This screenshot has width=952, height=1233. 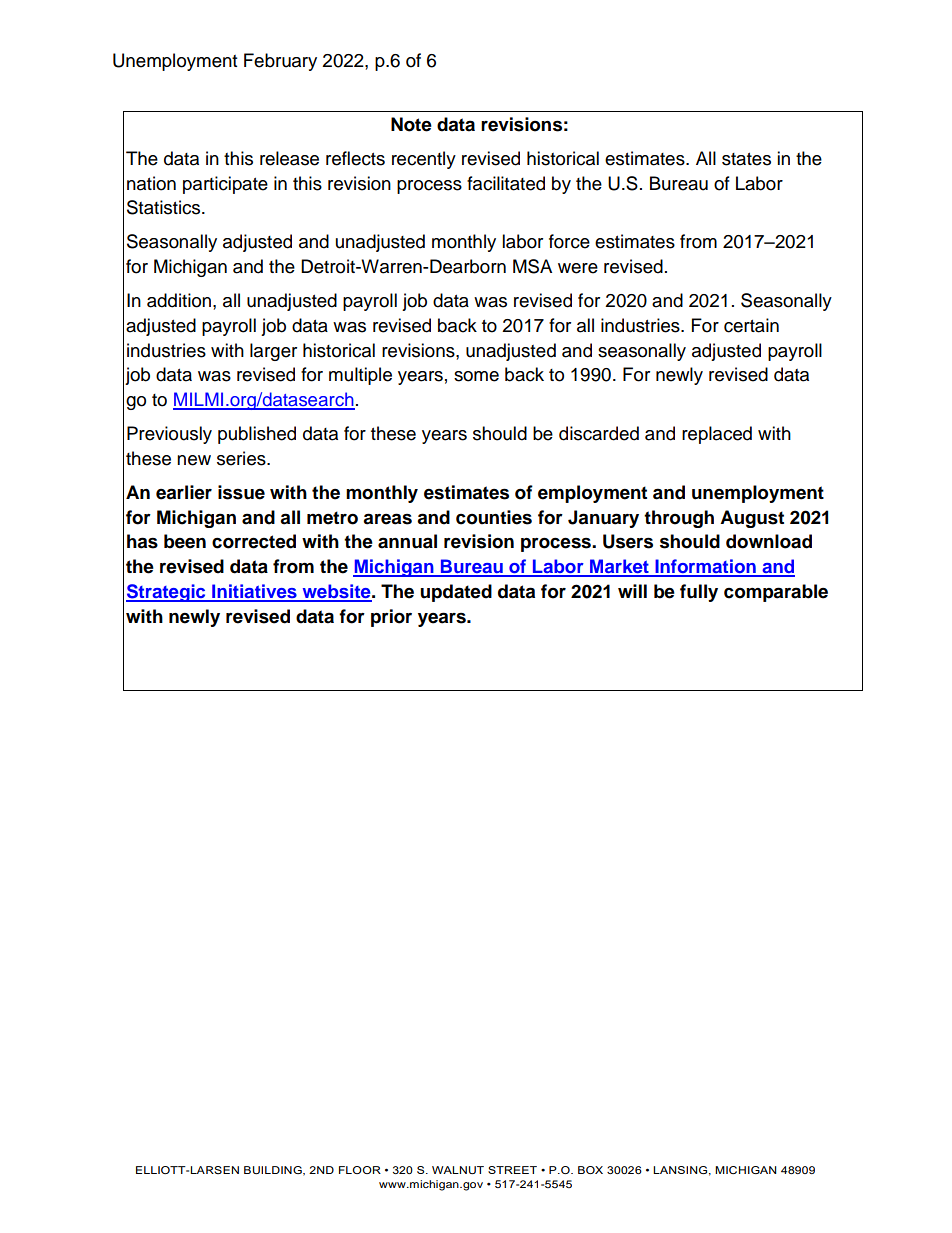 I want to click on larger, so click(x=273, y=352).
